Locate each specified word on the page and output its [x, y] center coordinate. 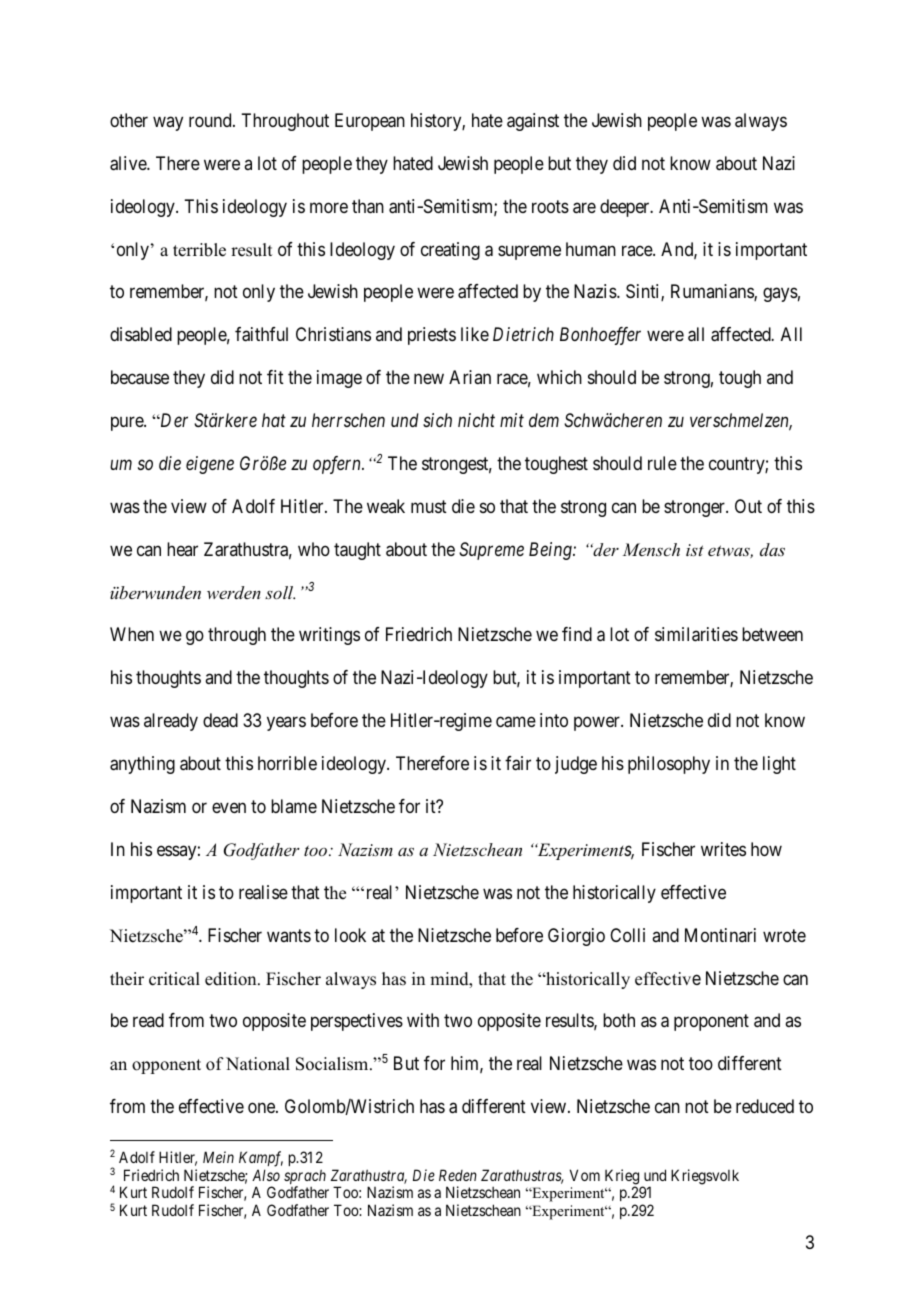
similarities [696, 634]
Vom [585, 1175]
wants [289, 935]
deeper [626, 208]
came [516, 722]
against [533, 122]
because [140, 377]
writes [723, 849]
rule [662, 463]
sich [437, 420]
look [350, 935]
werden [234, 592]
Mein [218, 1157]
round [211, 120]
